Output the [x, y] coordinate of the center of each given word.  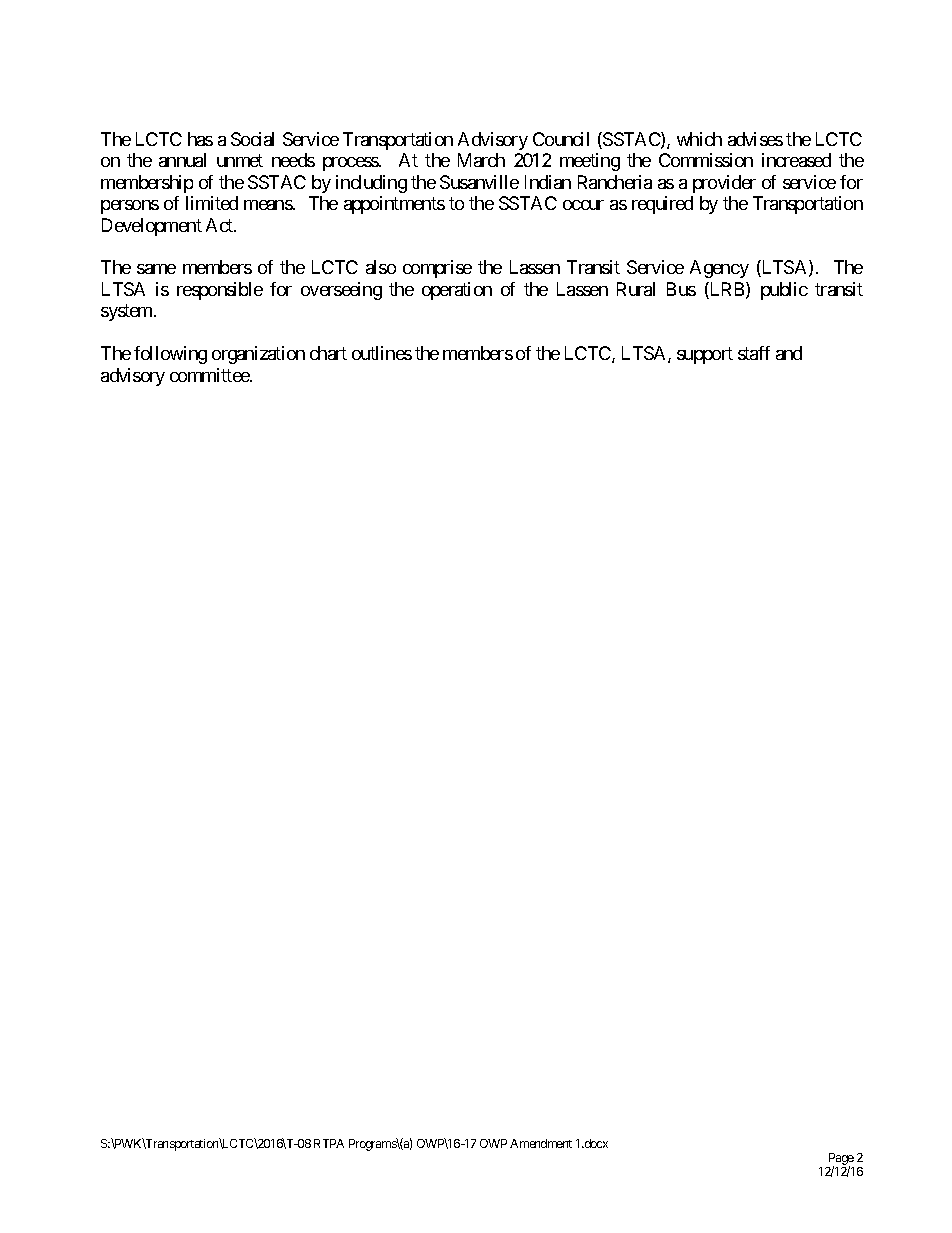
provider [724, 184]
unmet [240, 160]
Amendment [541, 1143]
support [705, 356]
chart [328, 353]
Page [840, 1160]
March [481, 160]
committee [210, 375]
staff [754, 353]
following [170, 355]
